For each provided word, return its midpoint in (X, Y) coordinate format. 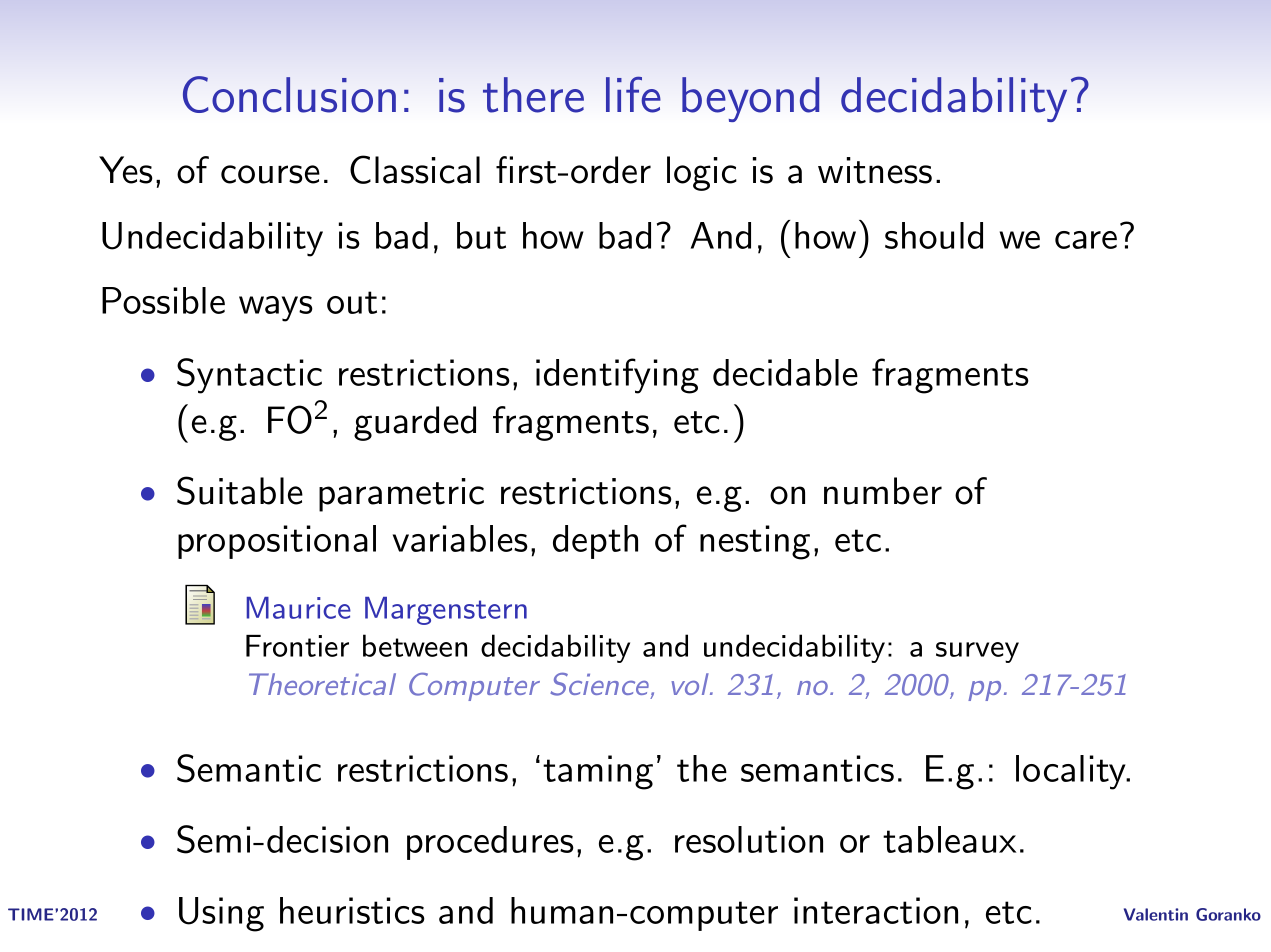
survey (977, 652)
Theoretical (322, 684)
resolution (749, 839)
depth (595, 542)
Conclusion (289, 94)
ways (276, 309)
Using (221, 914)
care (1086, 240)
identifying (617, 376)
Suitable (240, 490)
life (633, 94)
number (883, 491)
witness (875, 170)
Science (599, 684)
